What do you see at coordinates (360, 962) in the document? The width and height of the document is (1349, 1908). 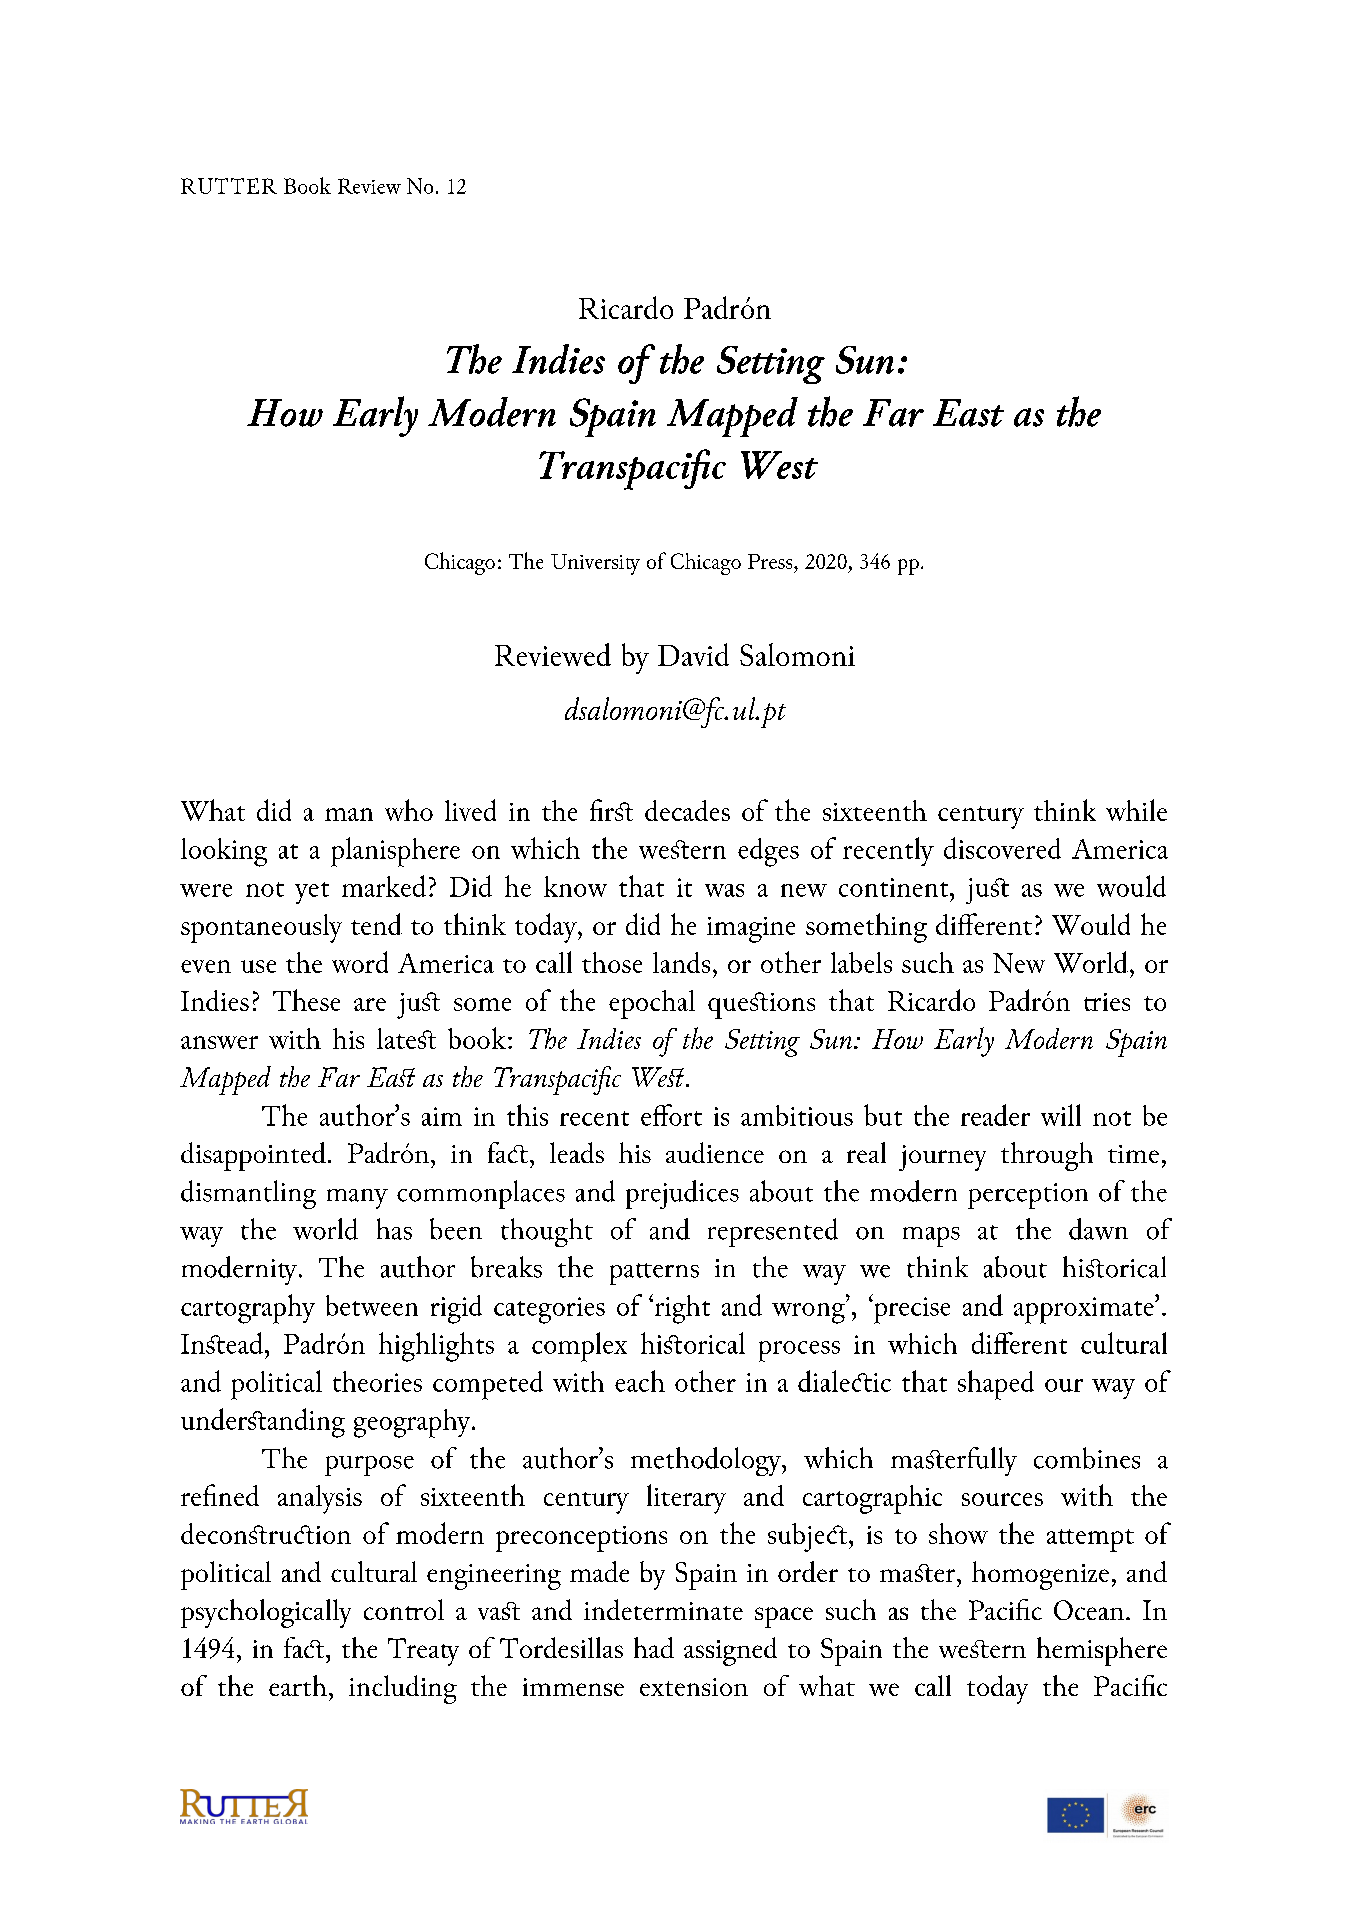 I see `word` at bounding box center [360, 962].
